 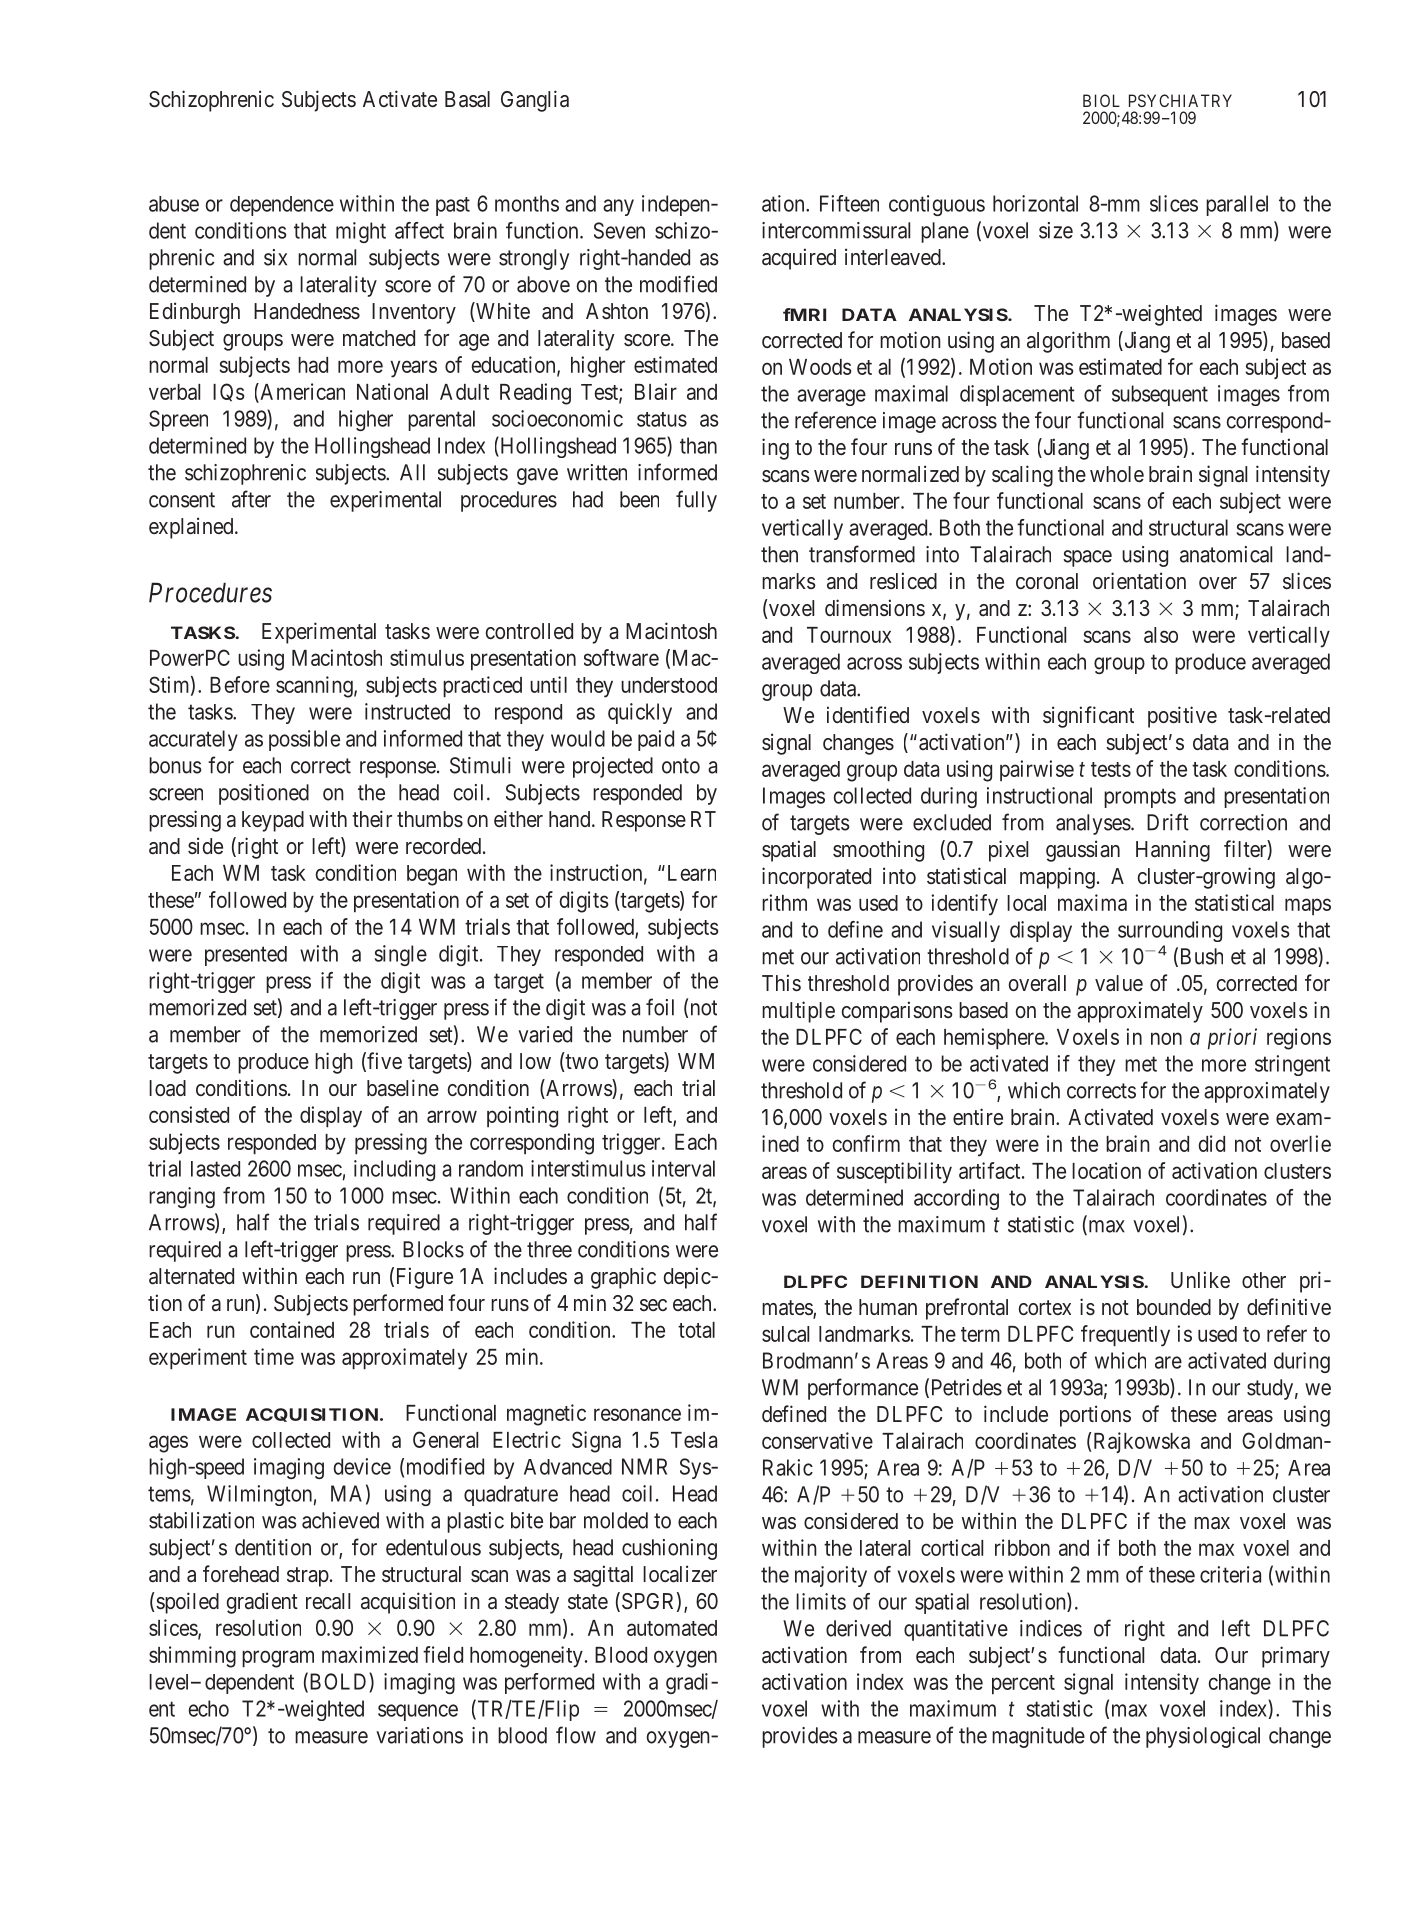 I want to click on dependence, so click(x=282, y=206).
